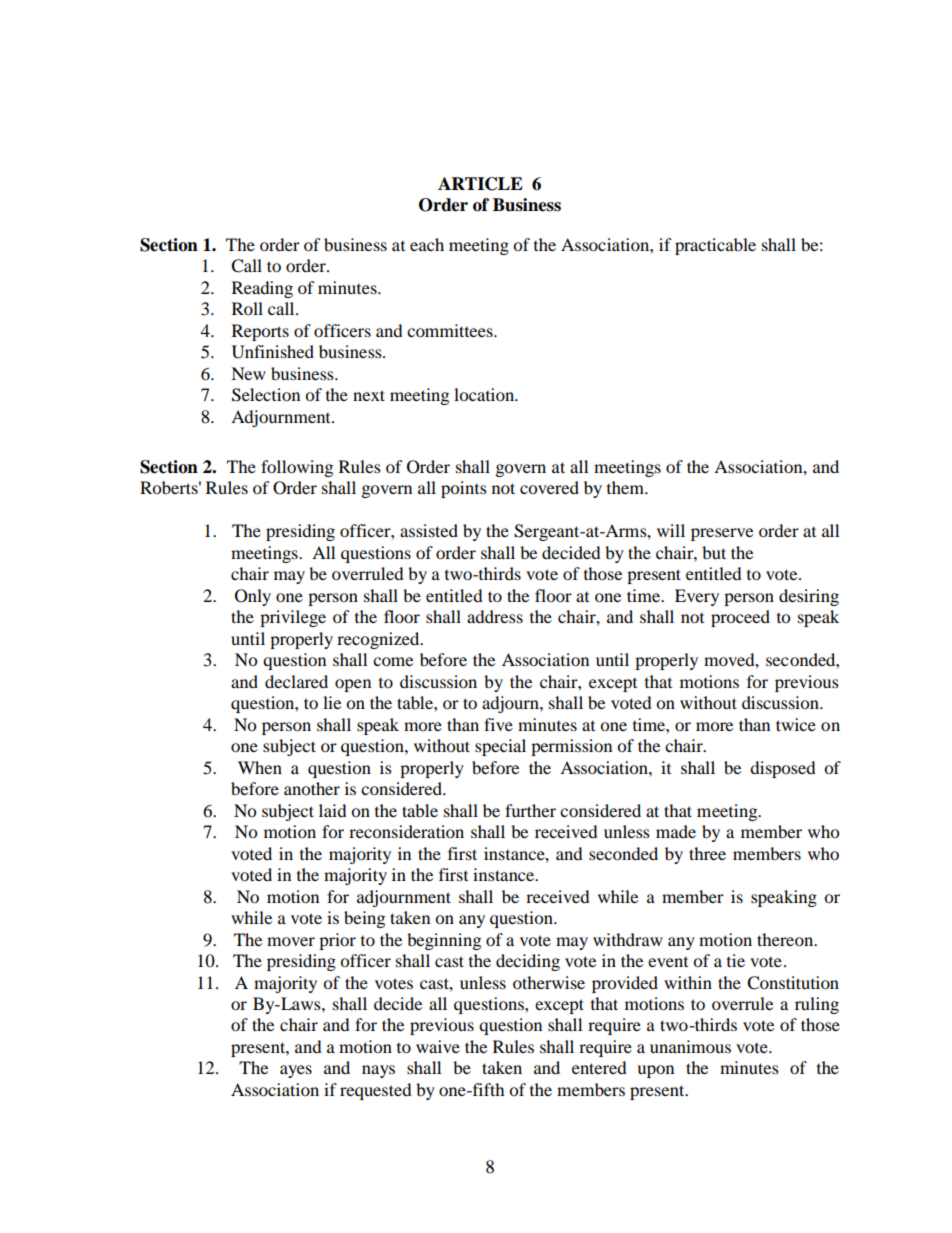 The height and width of the document is (1233, 952). Describe the element at coordinates (480, 184) in the document. I see `ARTICLE` at that location.
